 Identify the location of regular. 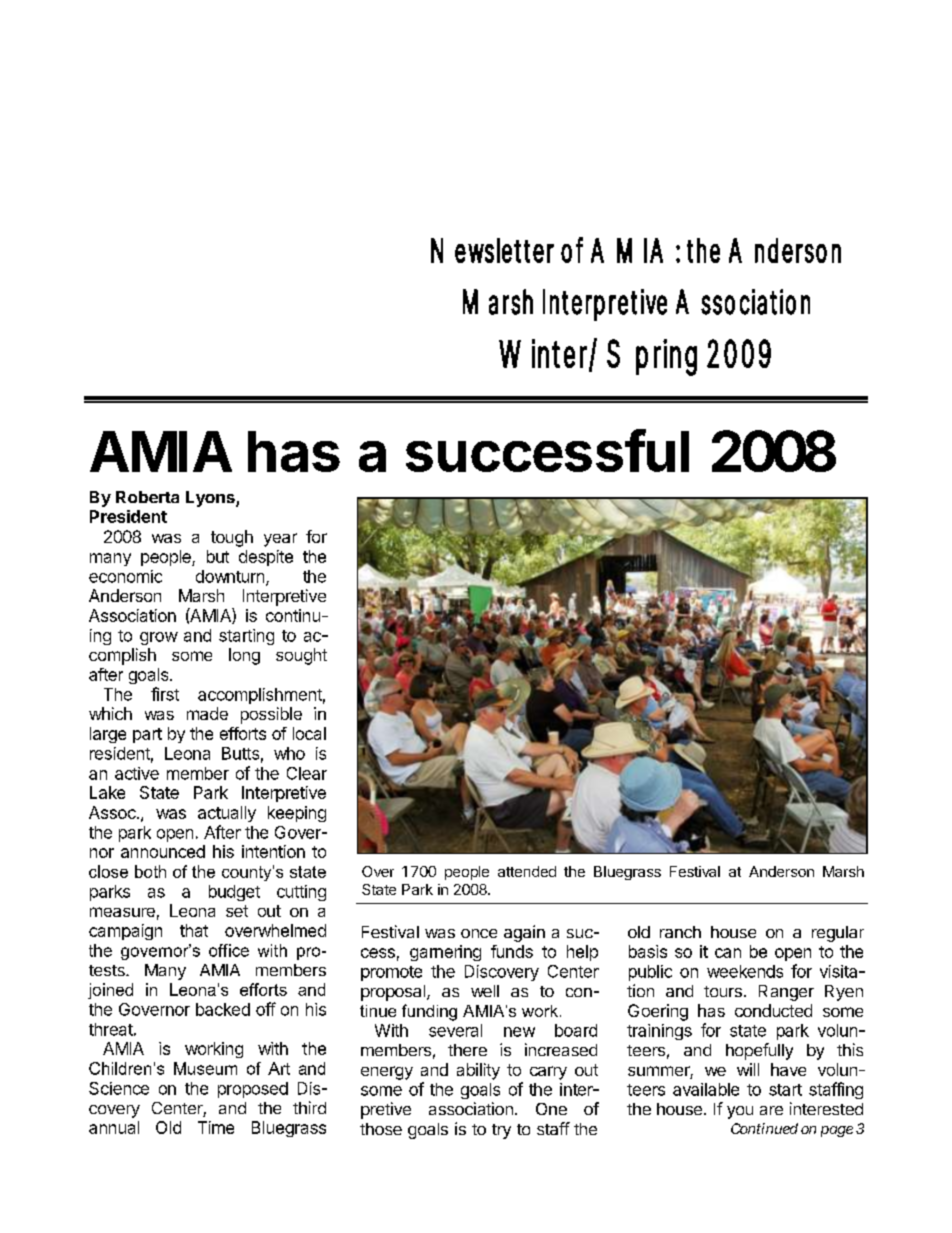
(838, 934).
